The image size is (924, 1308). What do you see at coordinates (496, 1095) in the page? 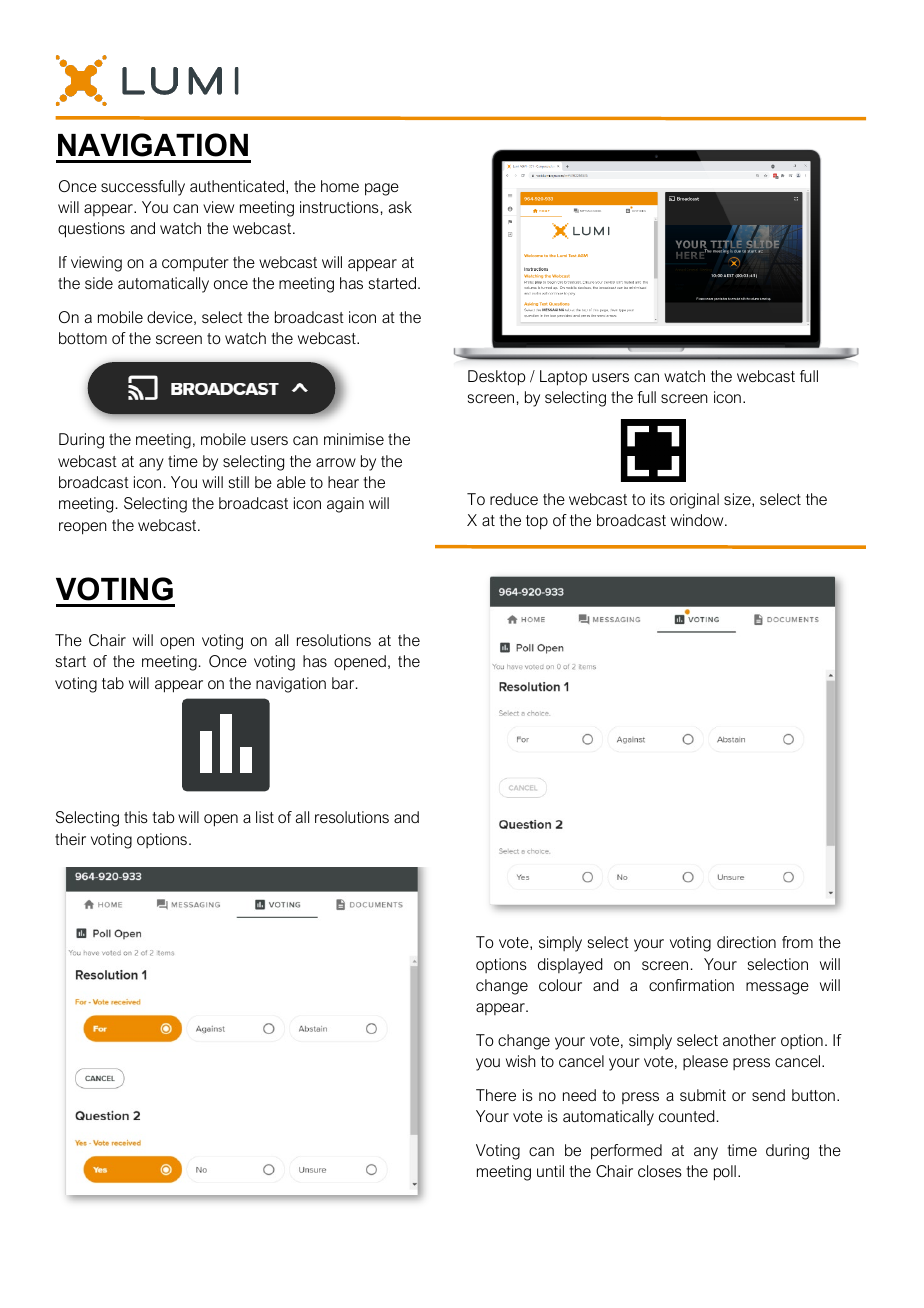
I see `There` at bounding box center [496, 1095].
